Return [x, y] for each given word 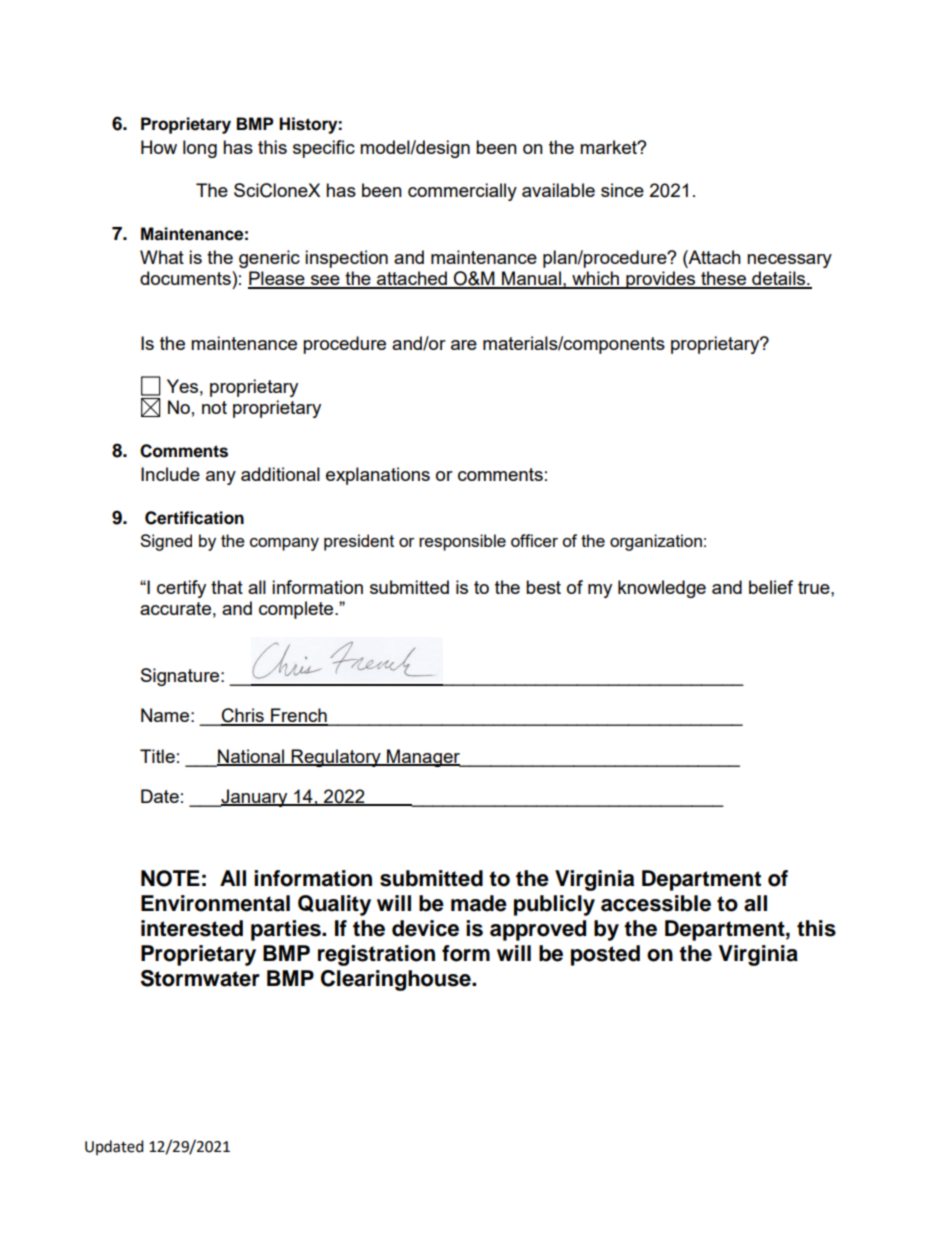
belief [771, 587]
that [227, 587]
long [200, 149]
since [622, 190]
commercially [462, 192]
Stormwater [200, 978]
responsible [462, 542]
